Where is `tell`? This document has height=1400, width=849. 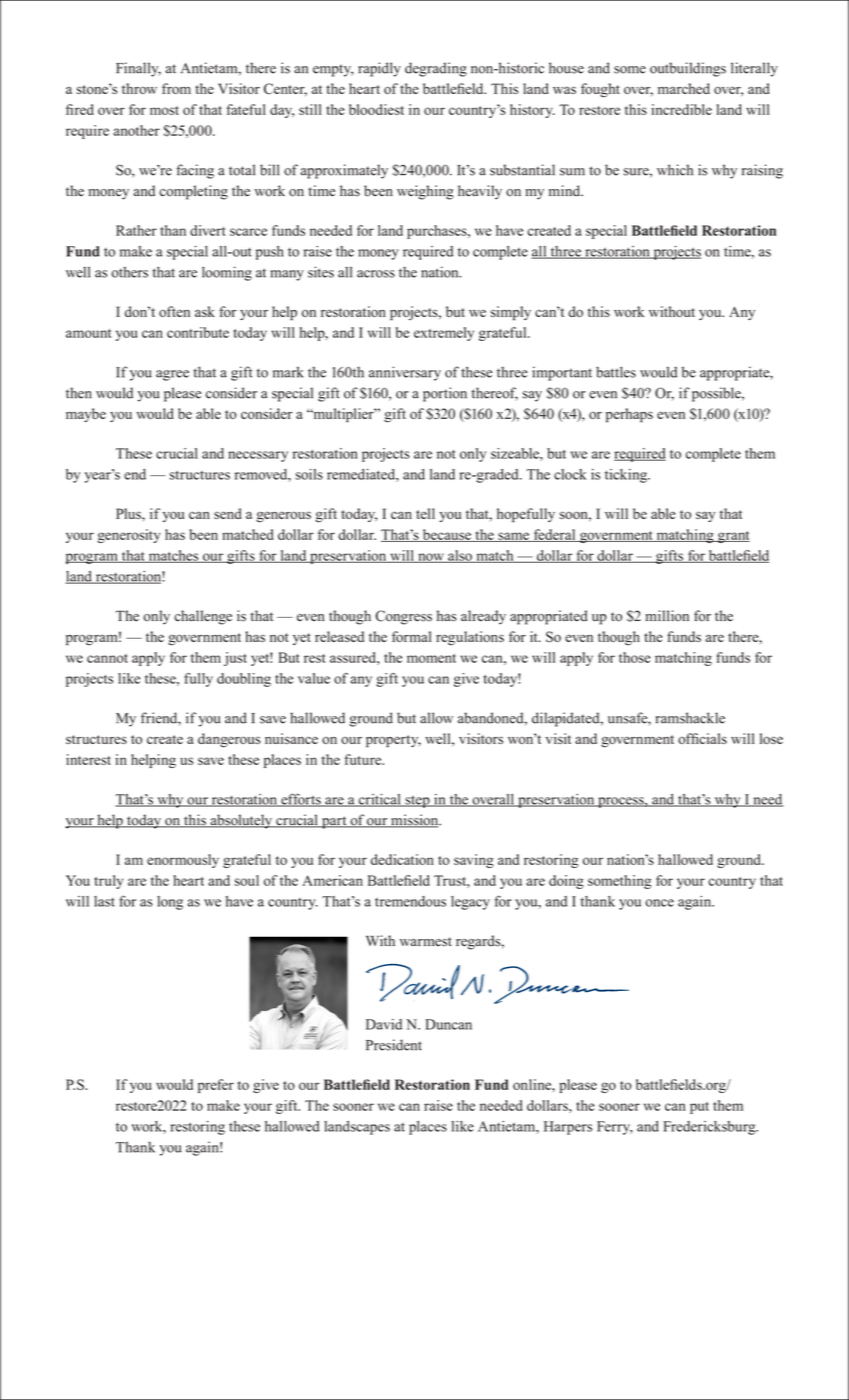 tell is located at coordinates (425, 513).
